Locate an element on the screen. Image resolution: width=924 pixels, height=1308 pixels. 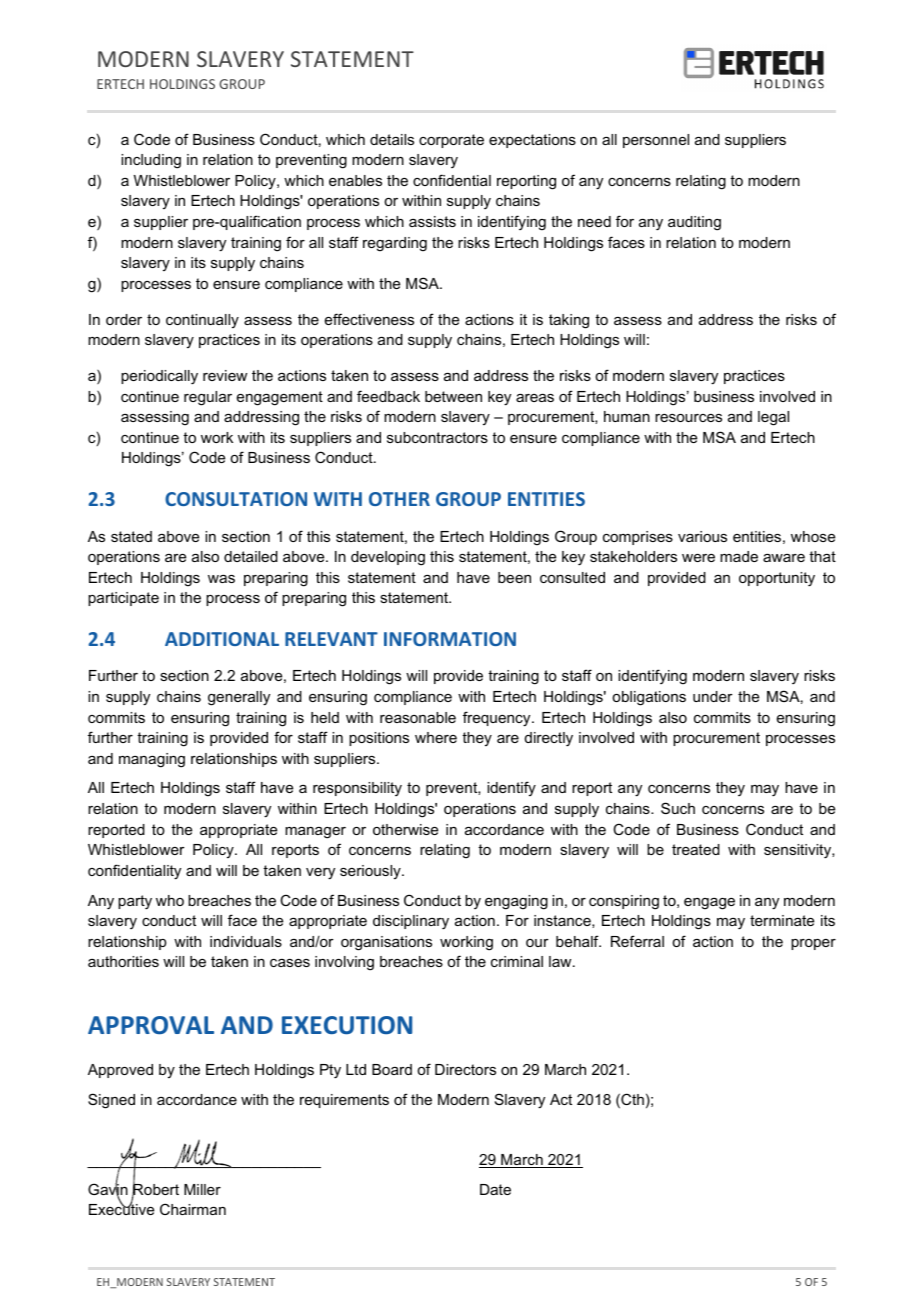
auditing is located at coordinates (694, 223).
